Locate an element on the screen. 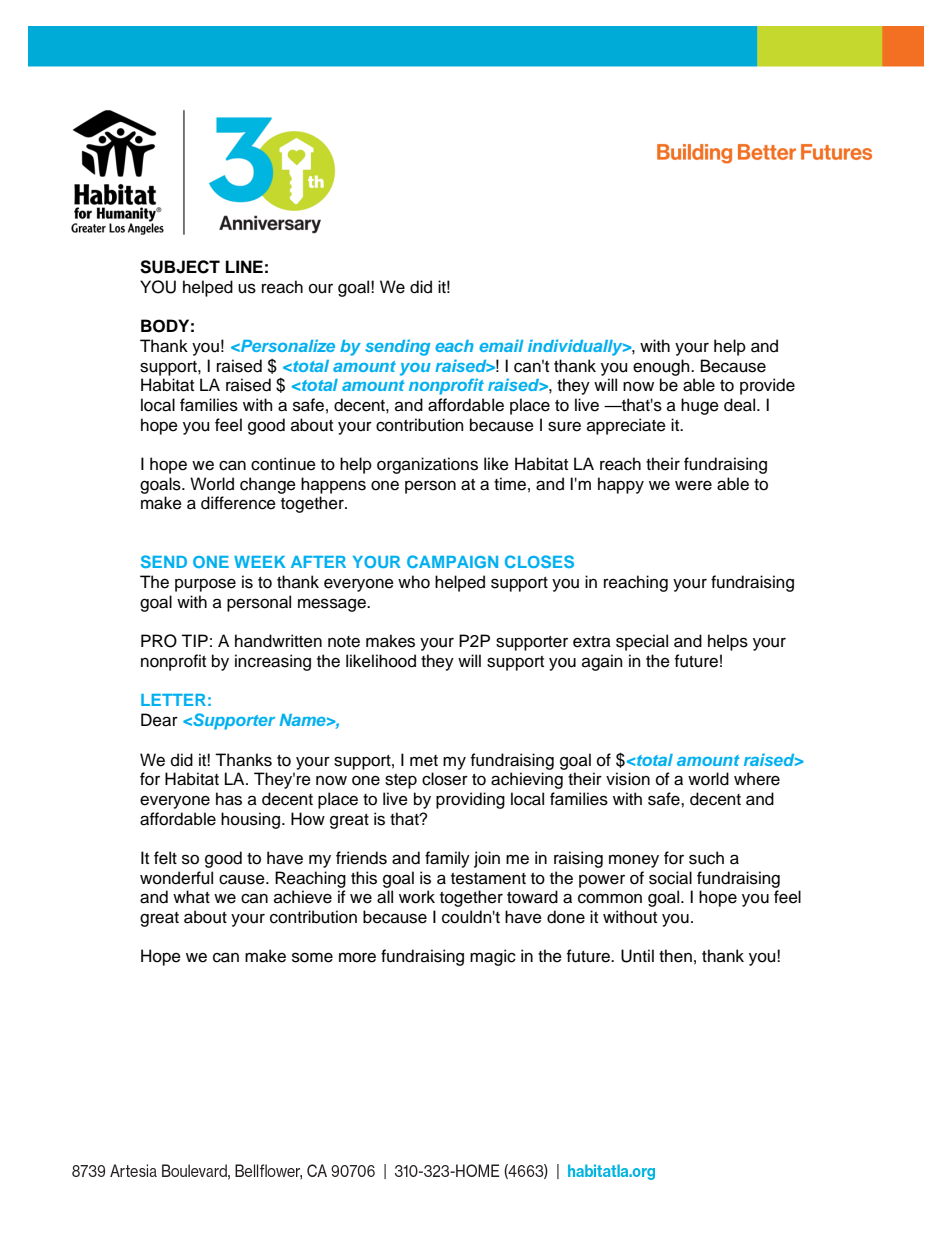  LINE is located at coordinates (244, 266).
